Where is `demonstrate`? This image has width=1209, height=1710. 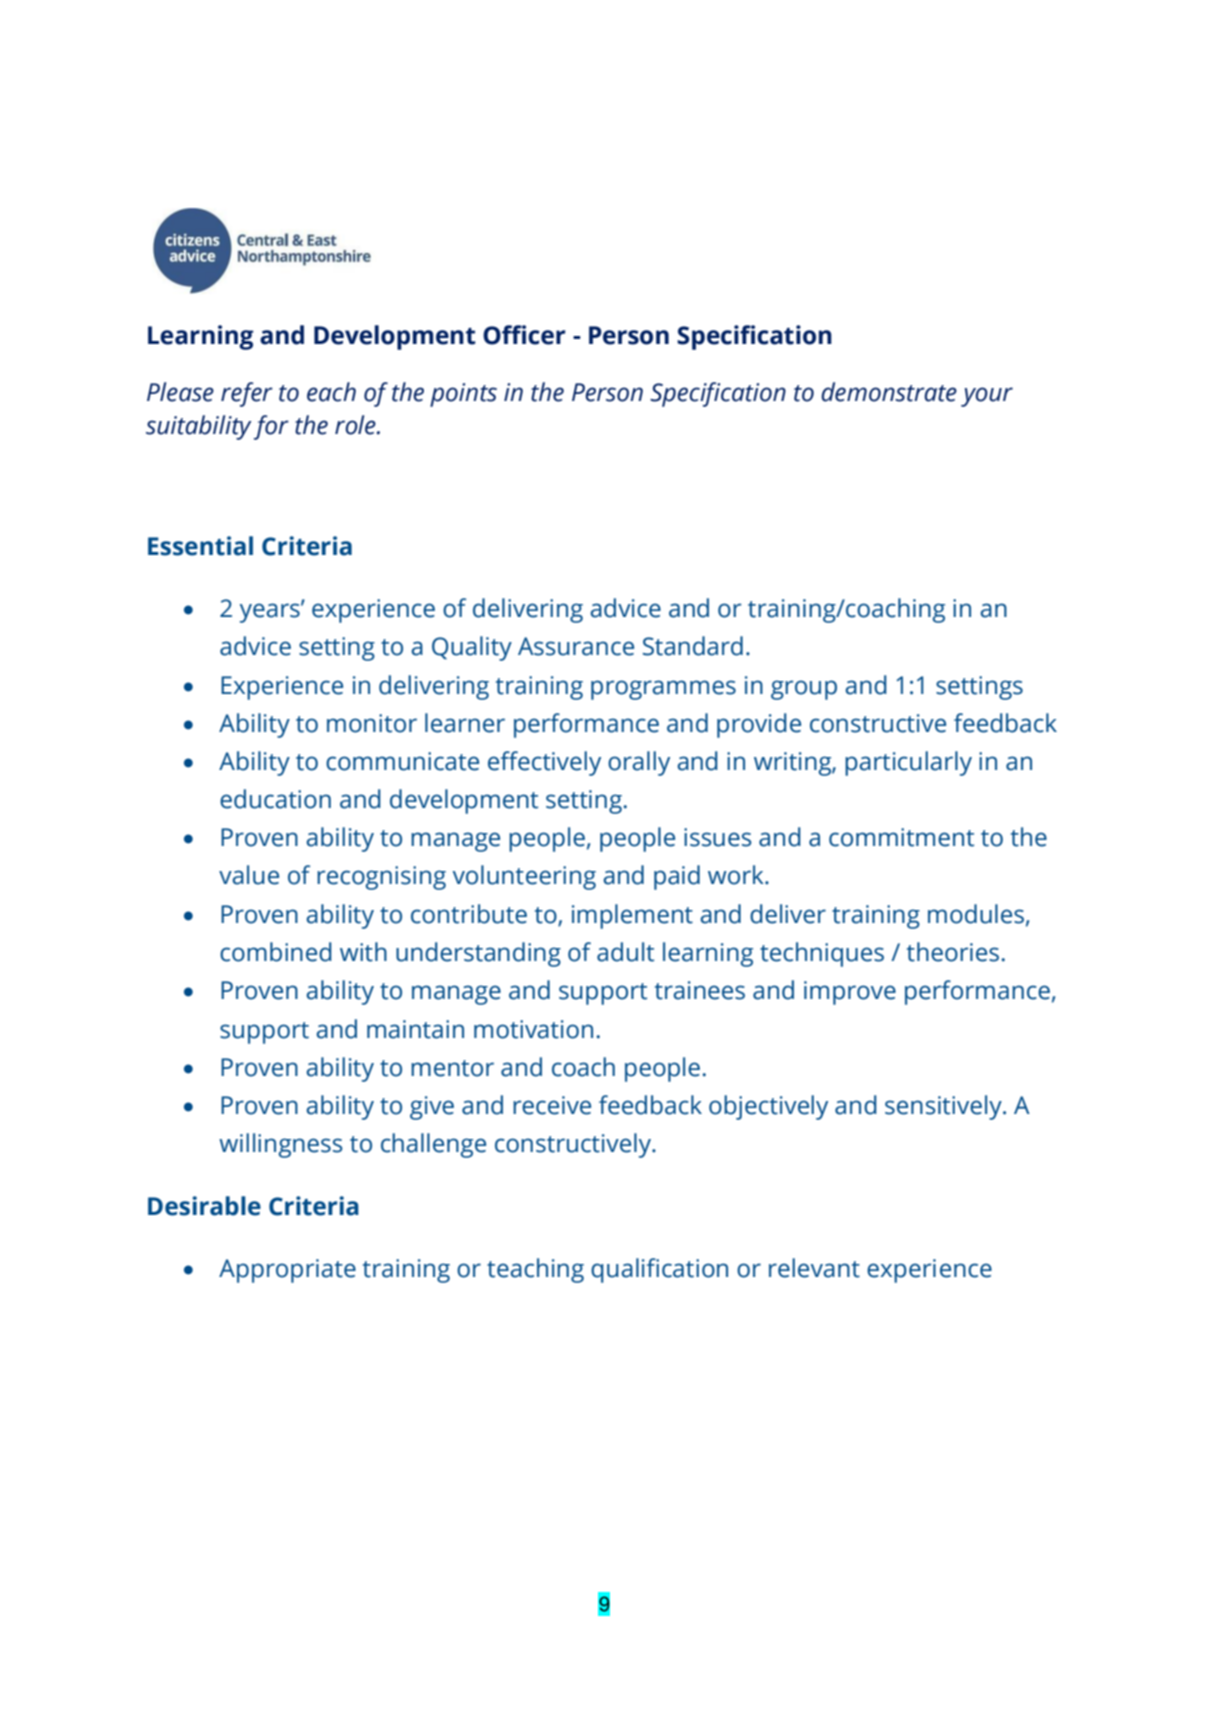
demonstrate is located at coordinates (889, 392).
